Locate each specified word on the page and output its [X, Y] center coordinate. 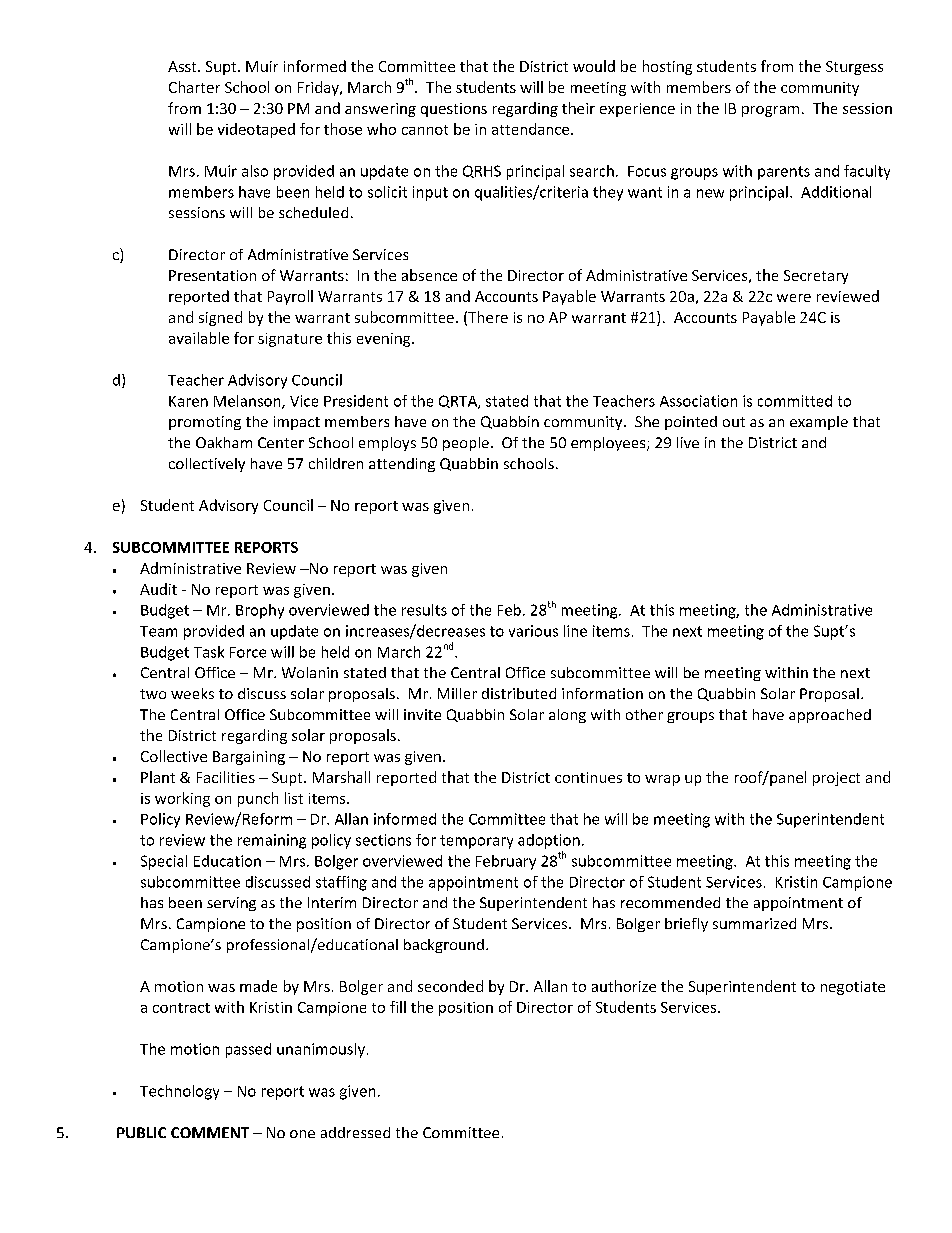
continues [588, 777]
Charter [194, 87]
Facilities [226, 777]
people [466, 444]
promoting [205, 423]
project [836, 779]
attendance [532, 129]
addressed [355, 1132]
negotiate [853, 988]
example [819, 423]
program [770, 111]
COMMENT [210, 1132]
